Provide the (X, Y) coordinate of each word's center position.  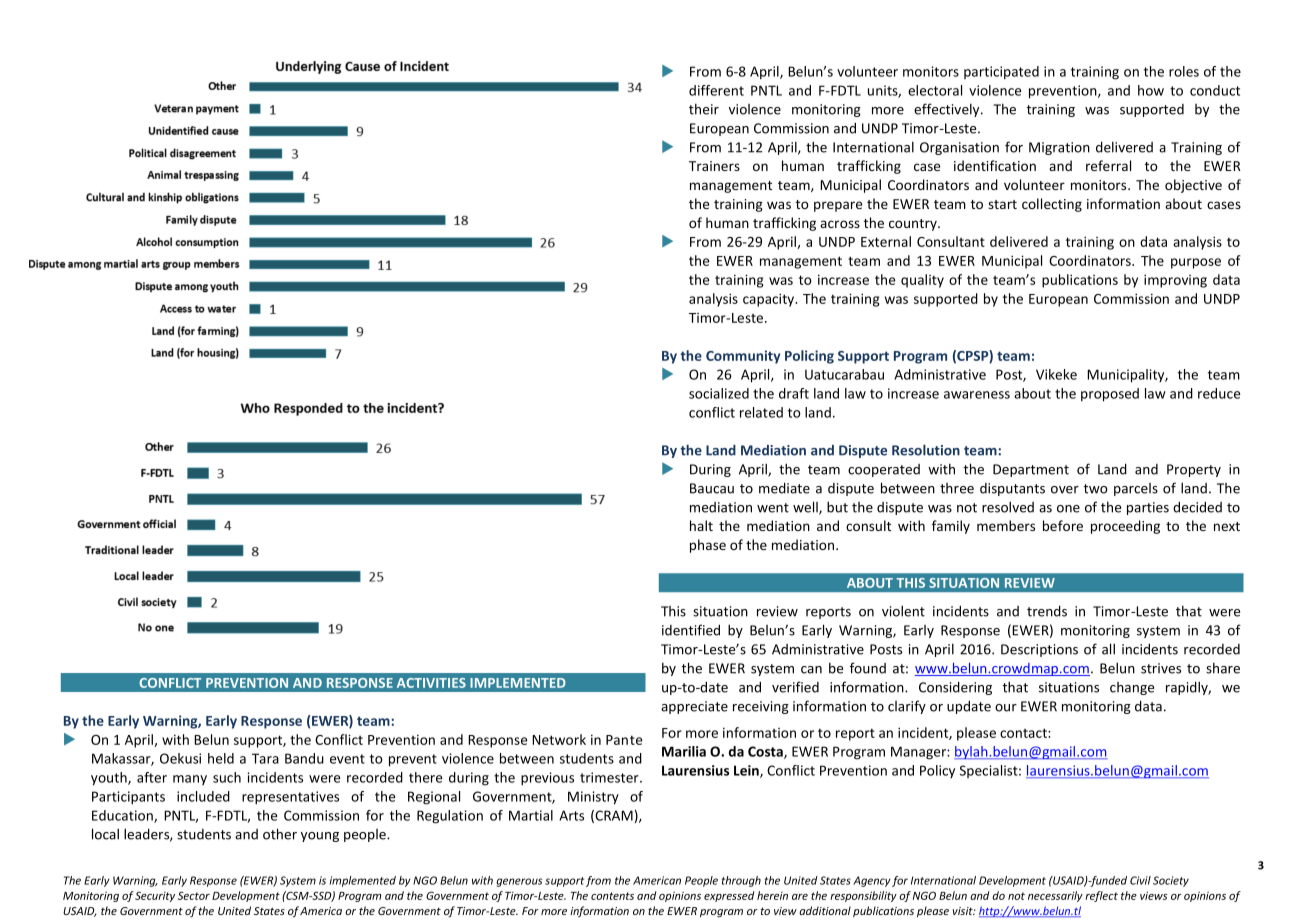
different (716, 90)
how (1151, 90)
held (221, 758)
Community (743, 357)
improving (1175, 281)
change (1132, 688)
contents (612, 896)
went (773, 508)
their (704, 109)
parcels (1136, 489)
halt (701, 525)
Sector (194, 895)
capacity (770, 300)
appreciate (694, 707)
